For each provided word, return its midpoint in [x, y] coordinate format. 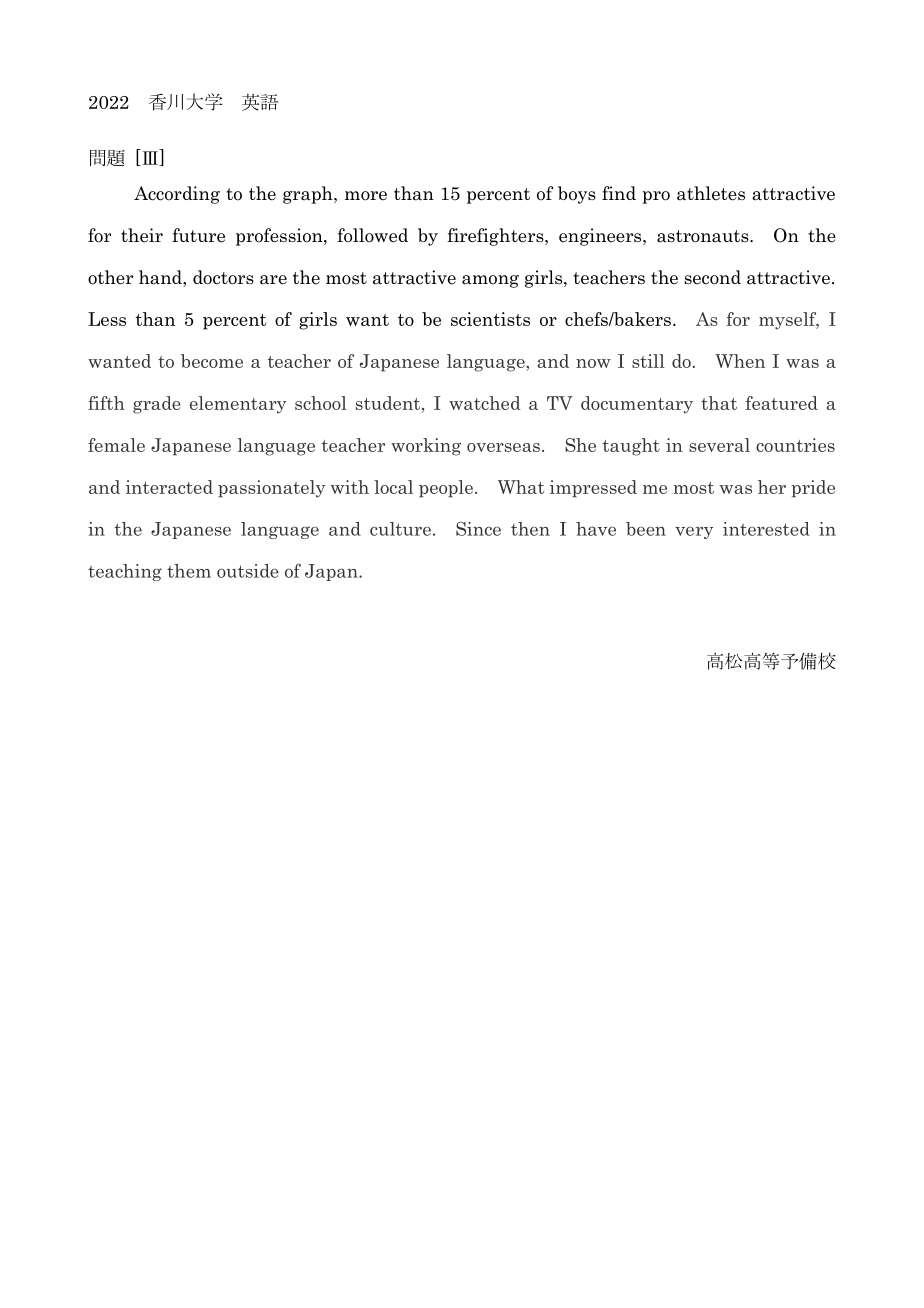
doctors [223, 277]
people [446, 489]
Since [478, 529]
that [719, 403]
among [490, 281]
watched [485, 403]
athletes [711, 193]
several [719, 445]
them [189, 571]
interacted [169, 487]
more [366, 196]
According [177, 195]
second [713, 277]
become [212, 361]
